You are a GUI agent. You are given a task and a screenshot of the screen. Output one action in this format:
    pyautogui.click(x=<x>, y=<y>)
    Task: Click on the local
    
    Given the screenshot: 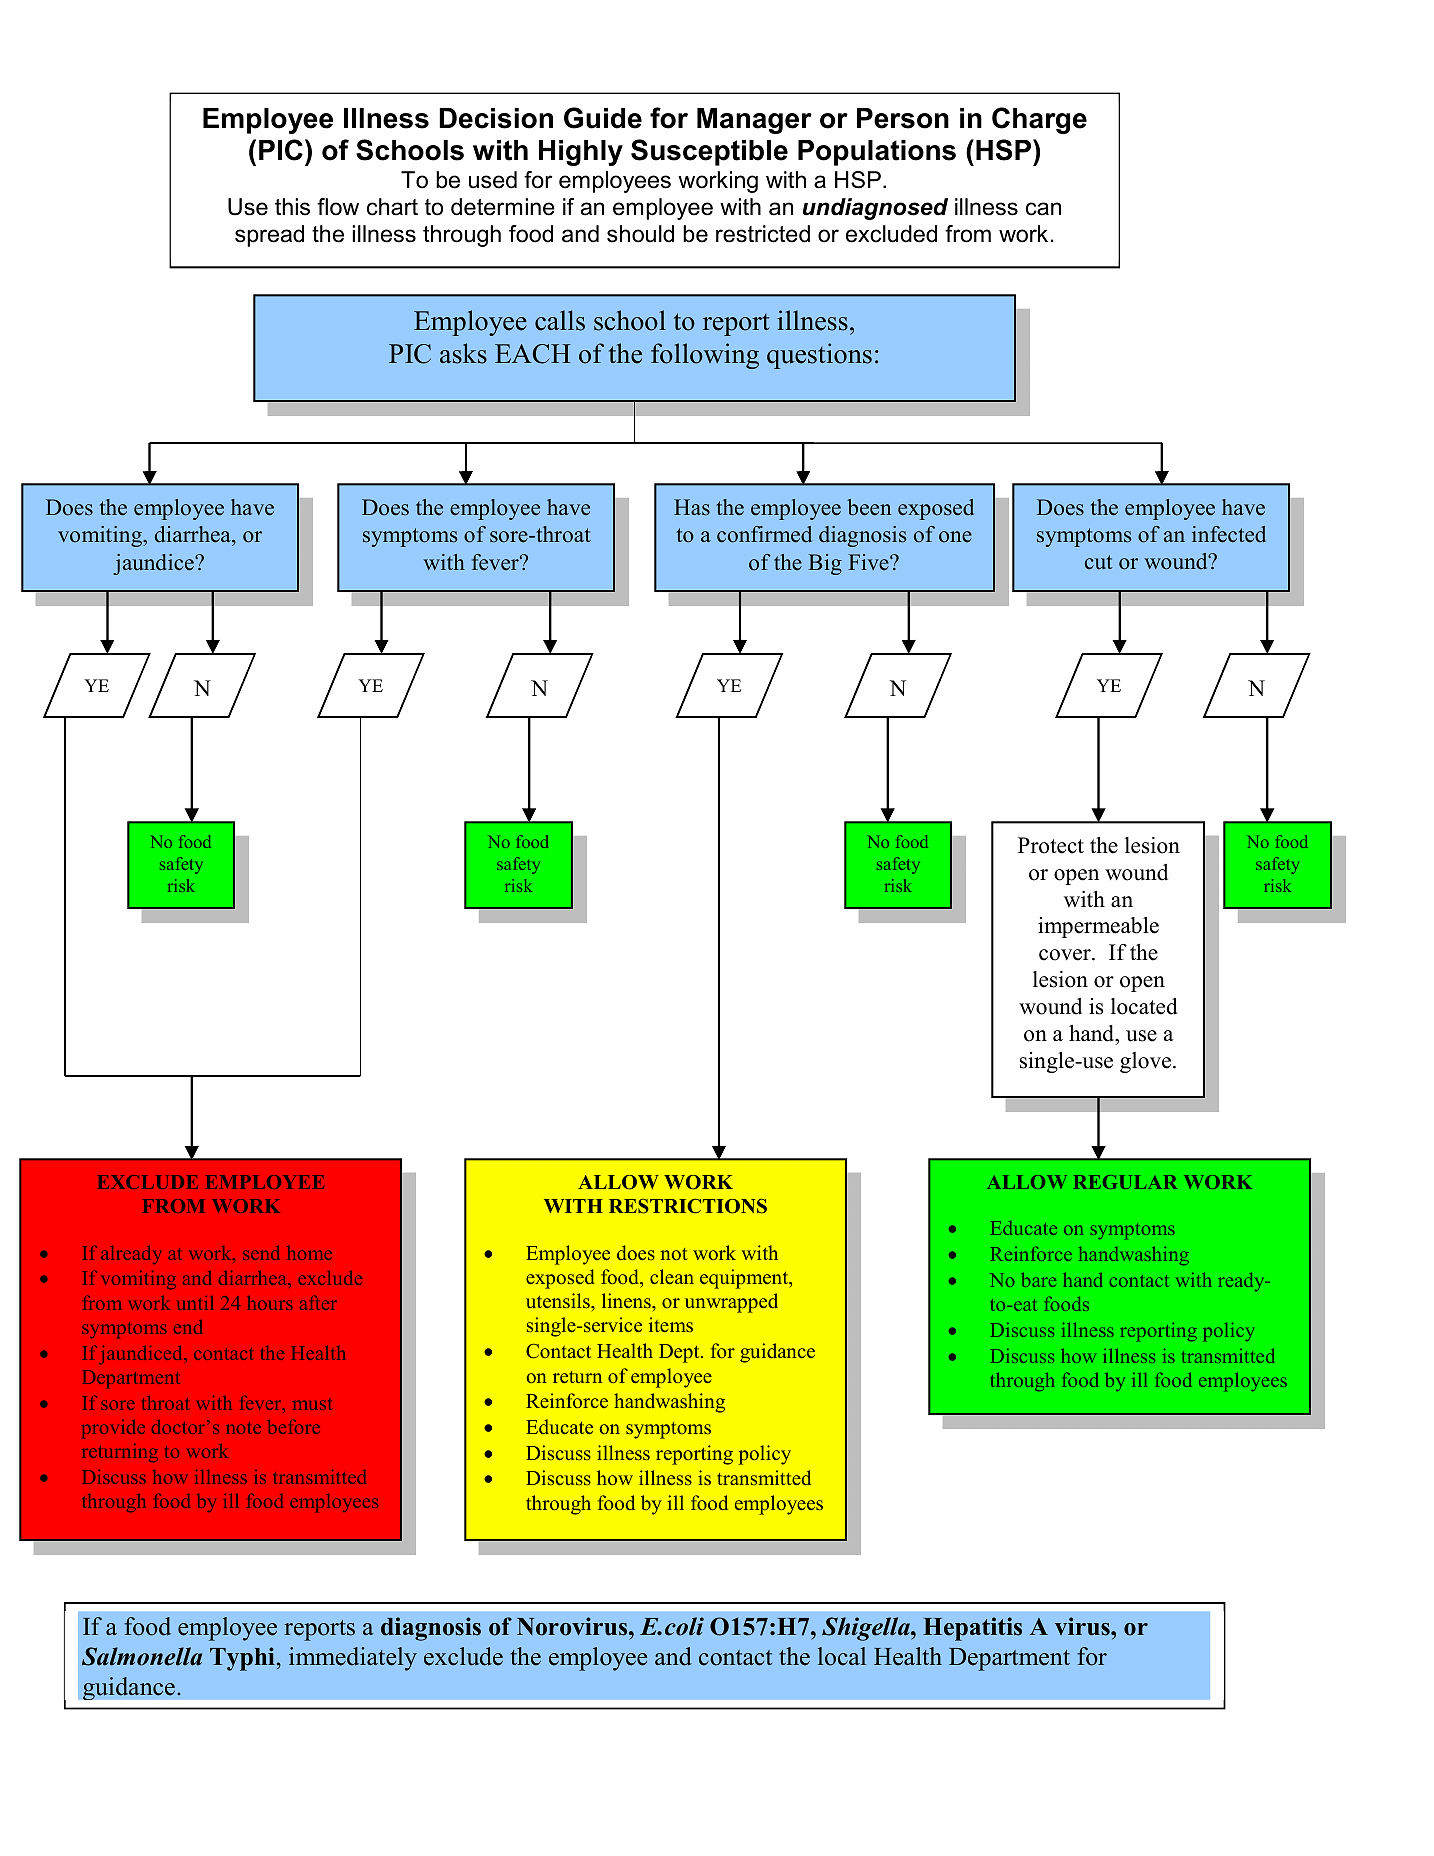 What is the action you would take?
    pyautogui.click(x=842, y=1656)
